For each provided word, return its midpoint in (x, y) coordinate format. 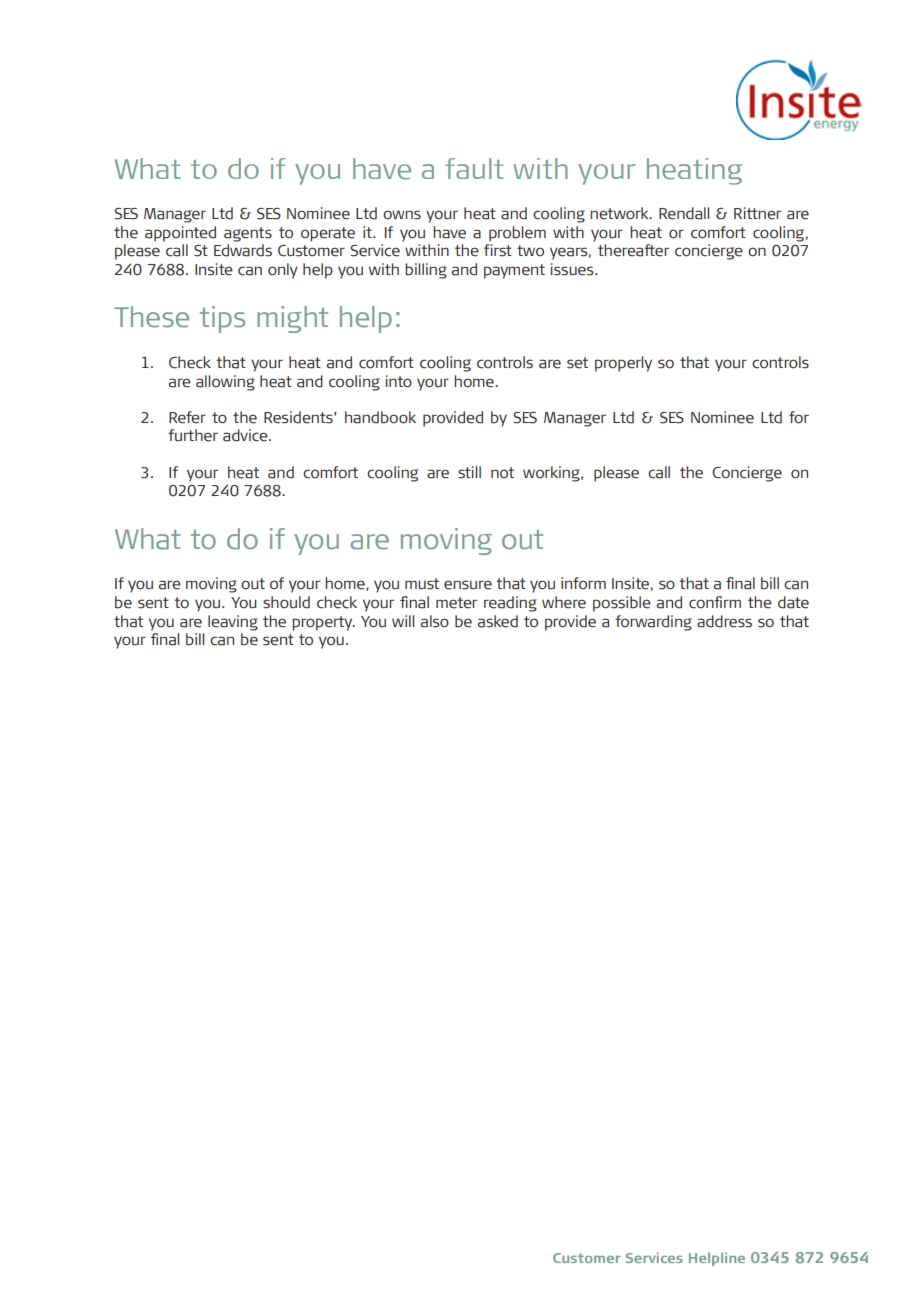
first (498, 250)
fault (474, 168)
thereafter (633, 250)
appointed (180, 234)
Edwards (243, 250)
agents (248, 234)
